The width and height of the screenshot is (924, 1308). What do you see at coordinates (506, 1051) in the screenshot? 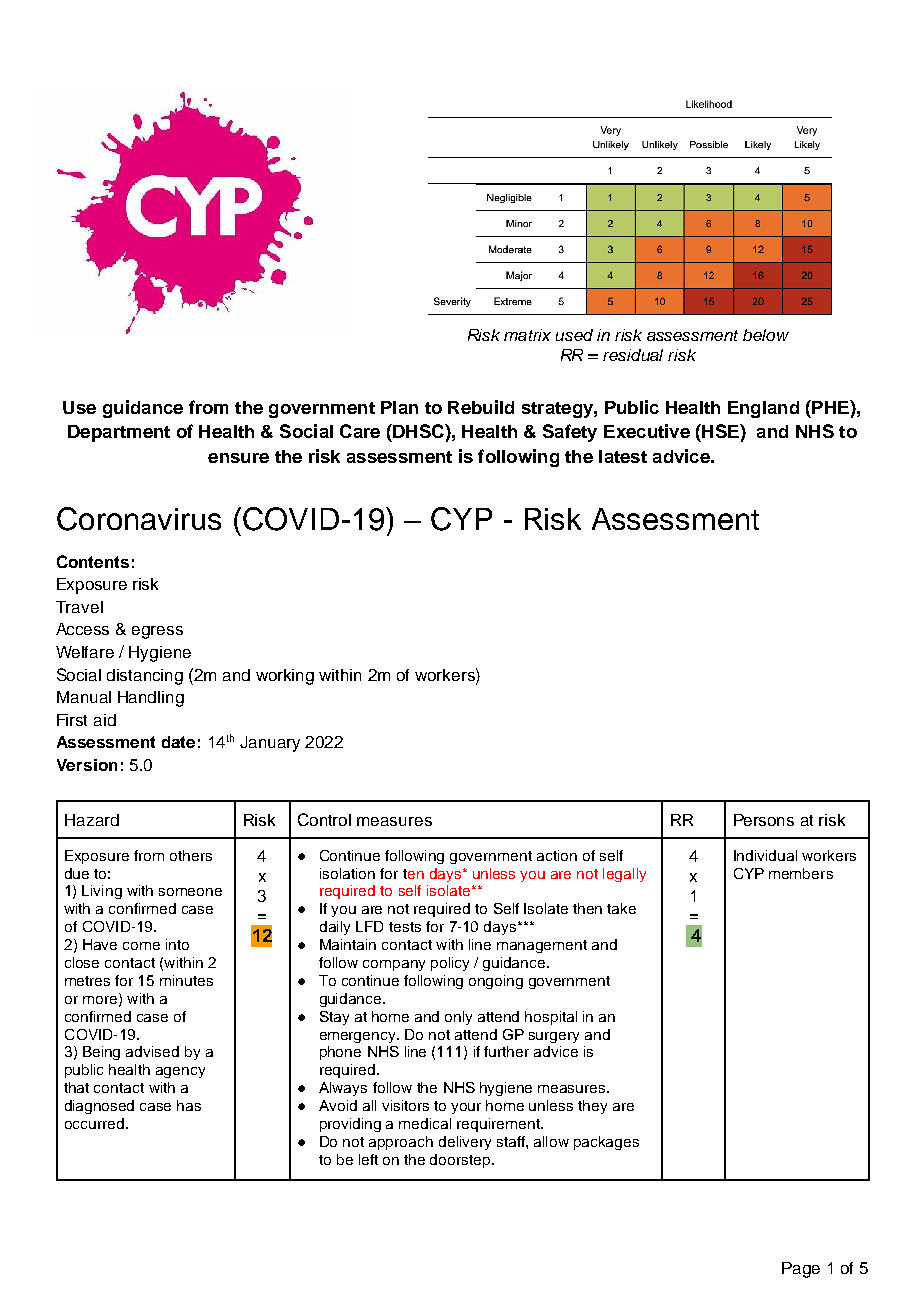
I see `further` at bounding box center [506, 1051].
